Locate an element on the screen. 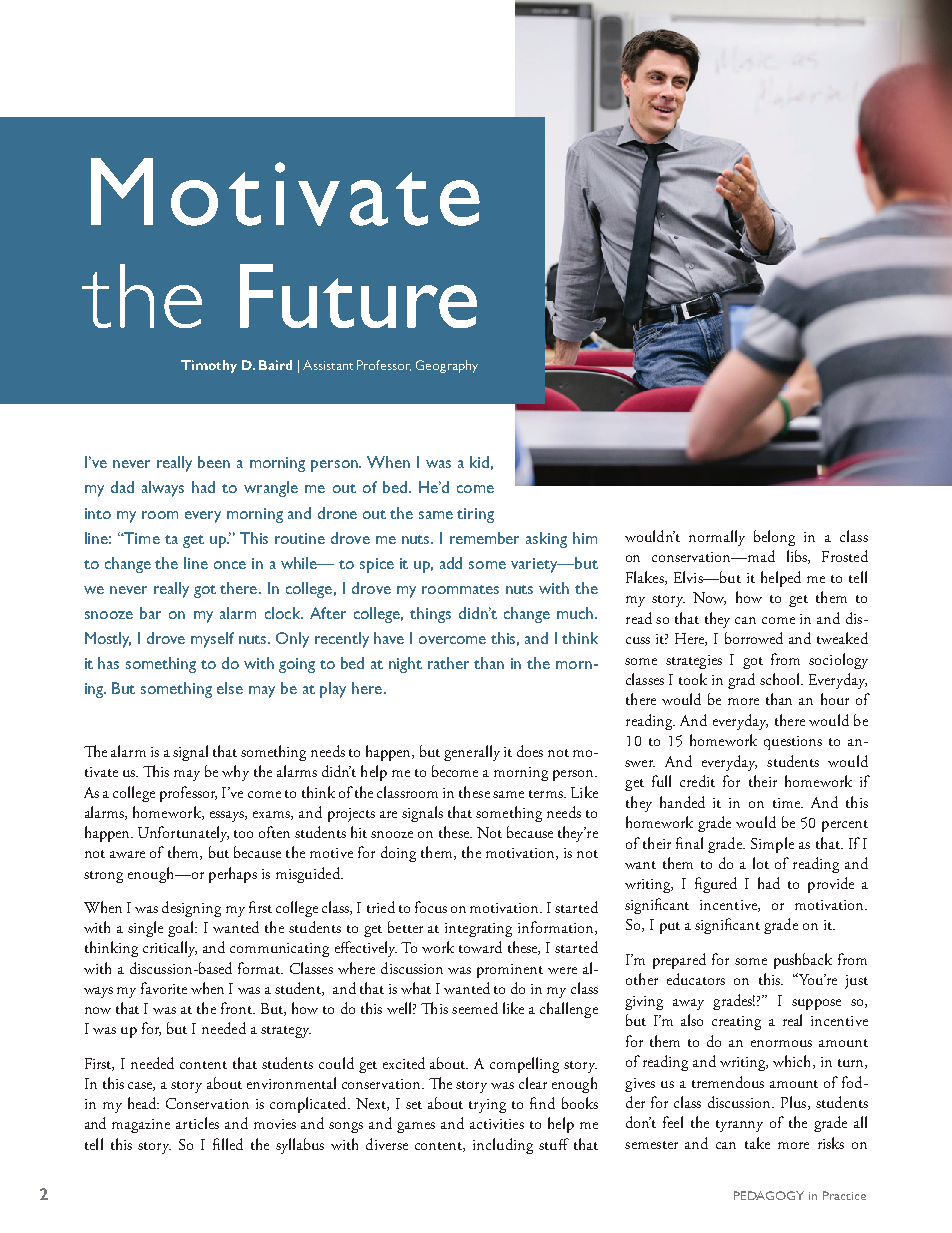  doing is located at coordinates (398, 854).
